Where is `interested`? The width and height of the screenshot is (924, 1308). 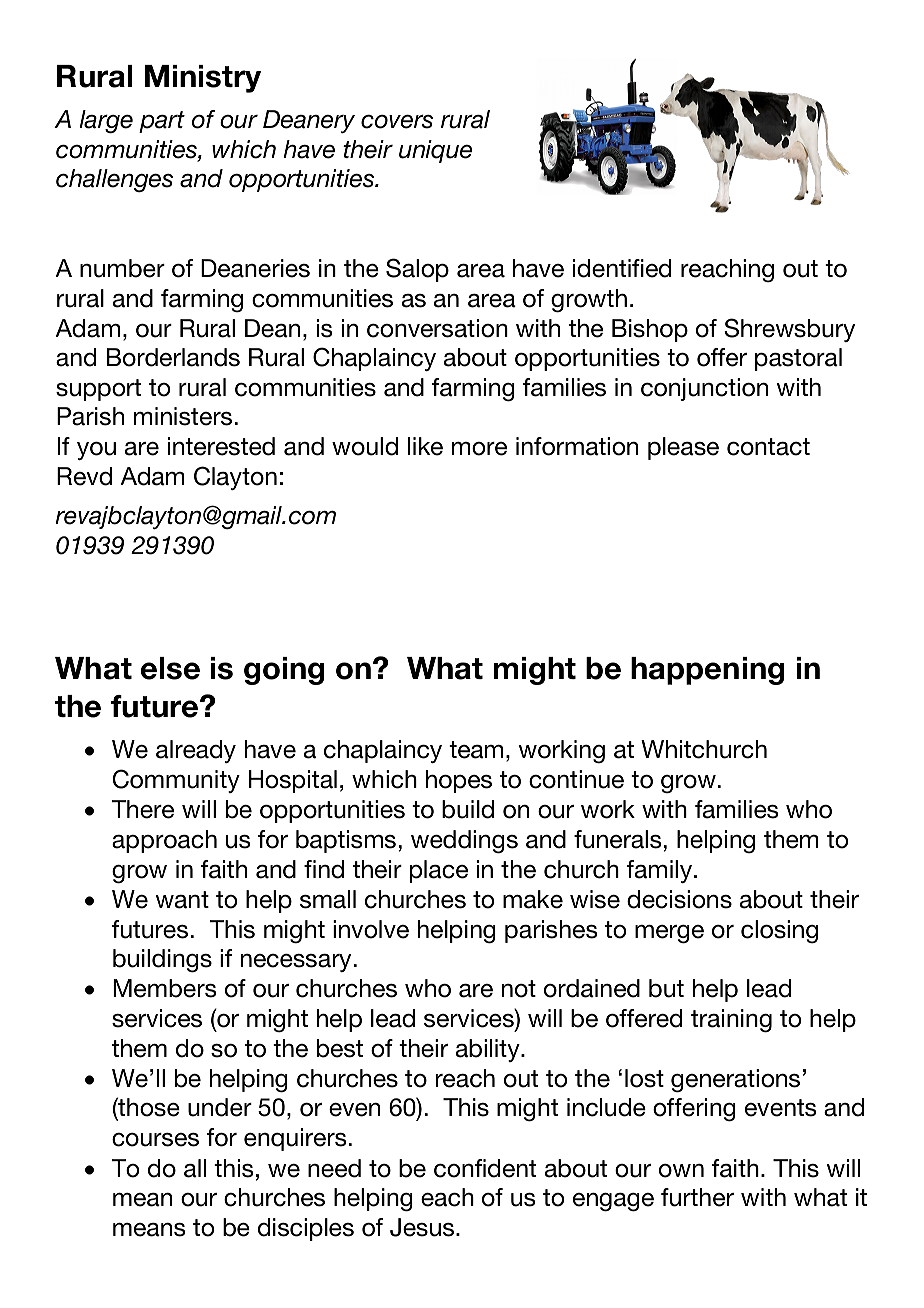 interested is located at coordinates (221, 446).
